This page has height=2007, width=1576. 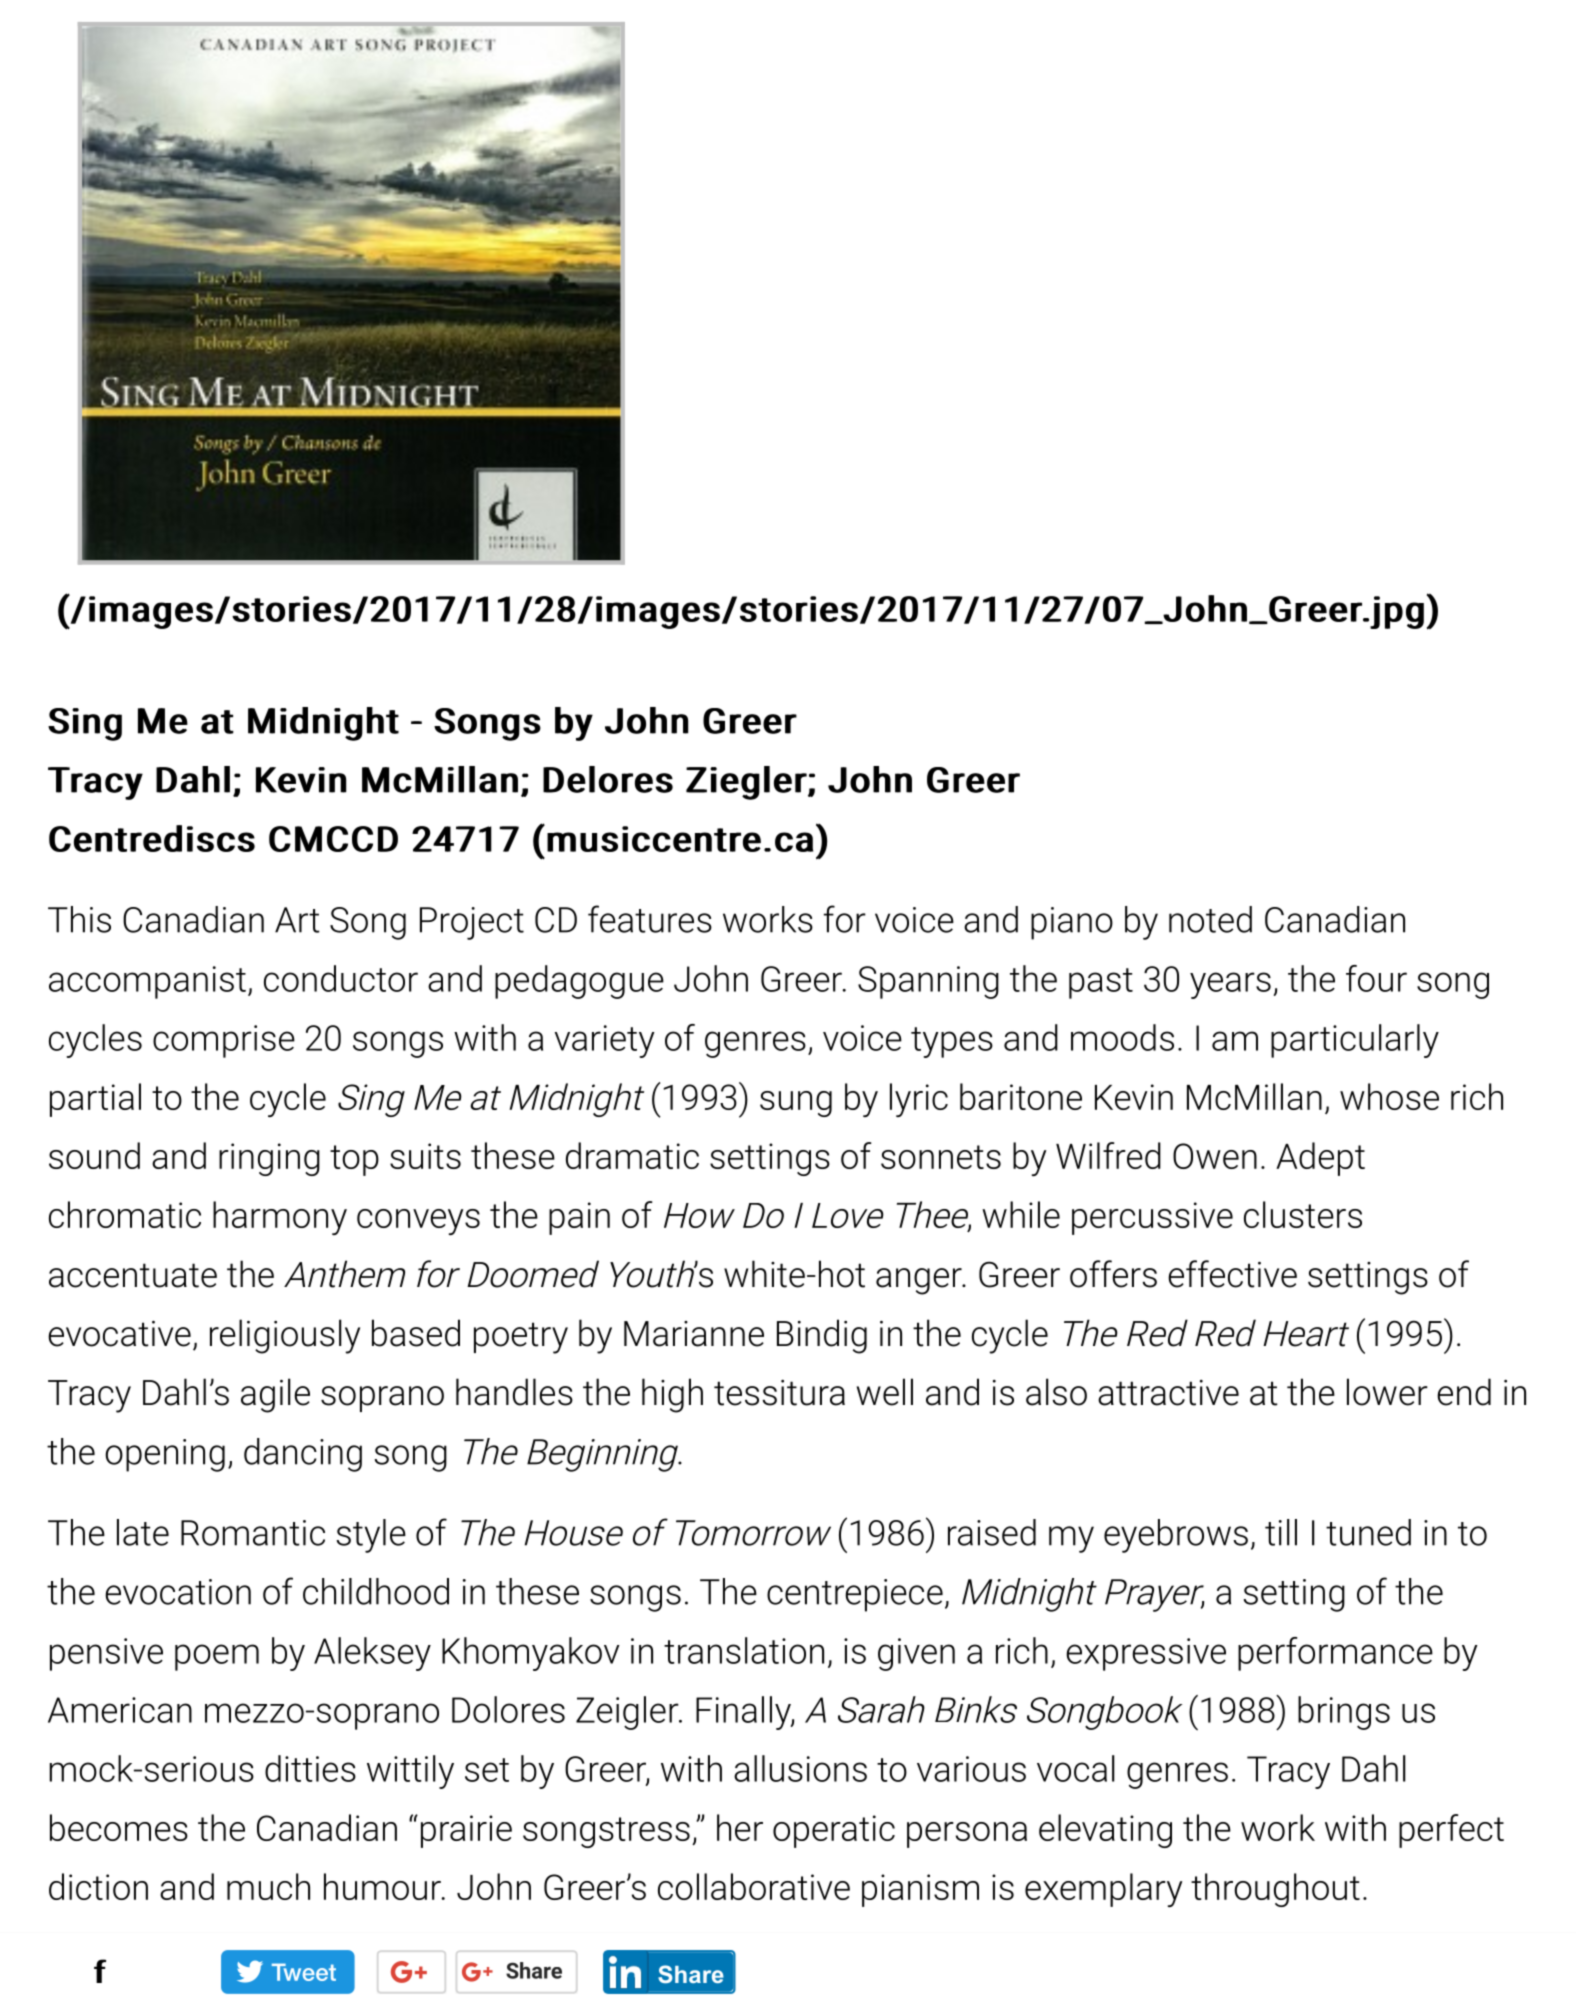 I want to click on lower, so click(x=1387, y=1392).
